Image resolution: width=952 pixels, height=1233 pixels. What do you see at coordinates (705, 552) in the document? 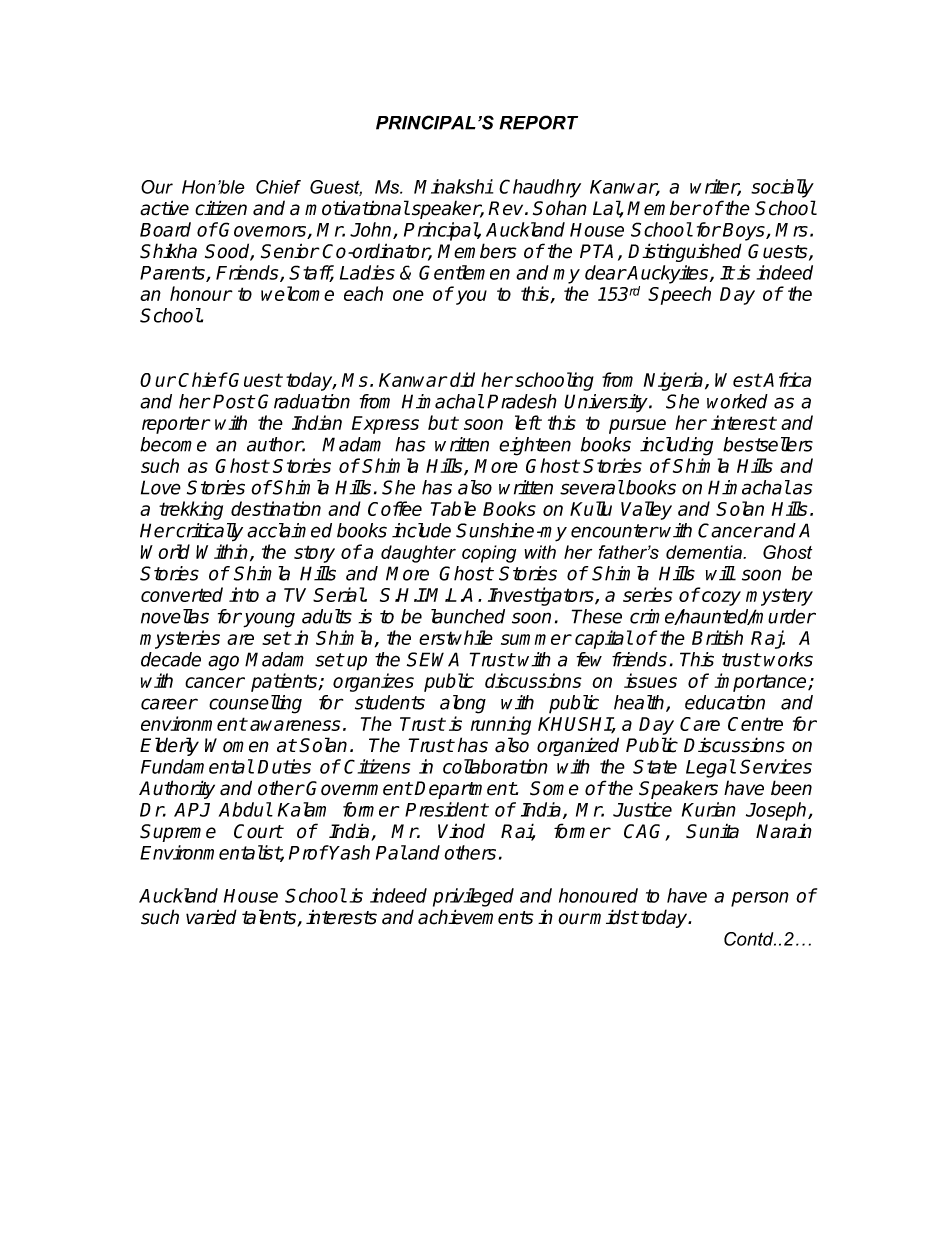
I see `dementia` at bounding box center [705, 552].
